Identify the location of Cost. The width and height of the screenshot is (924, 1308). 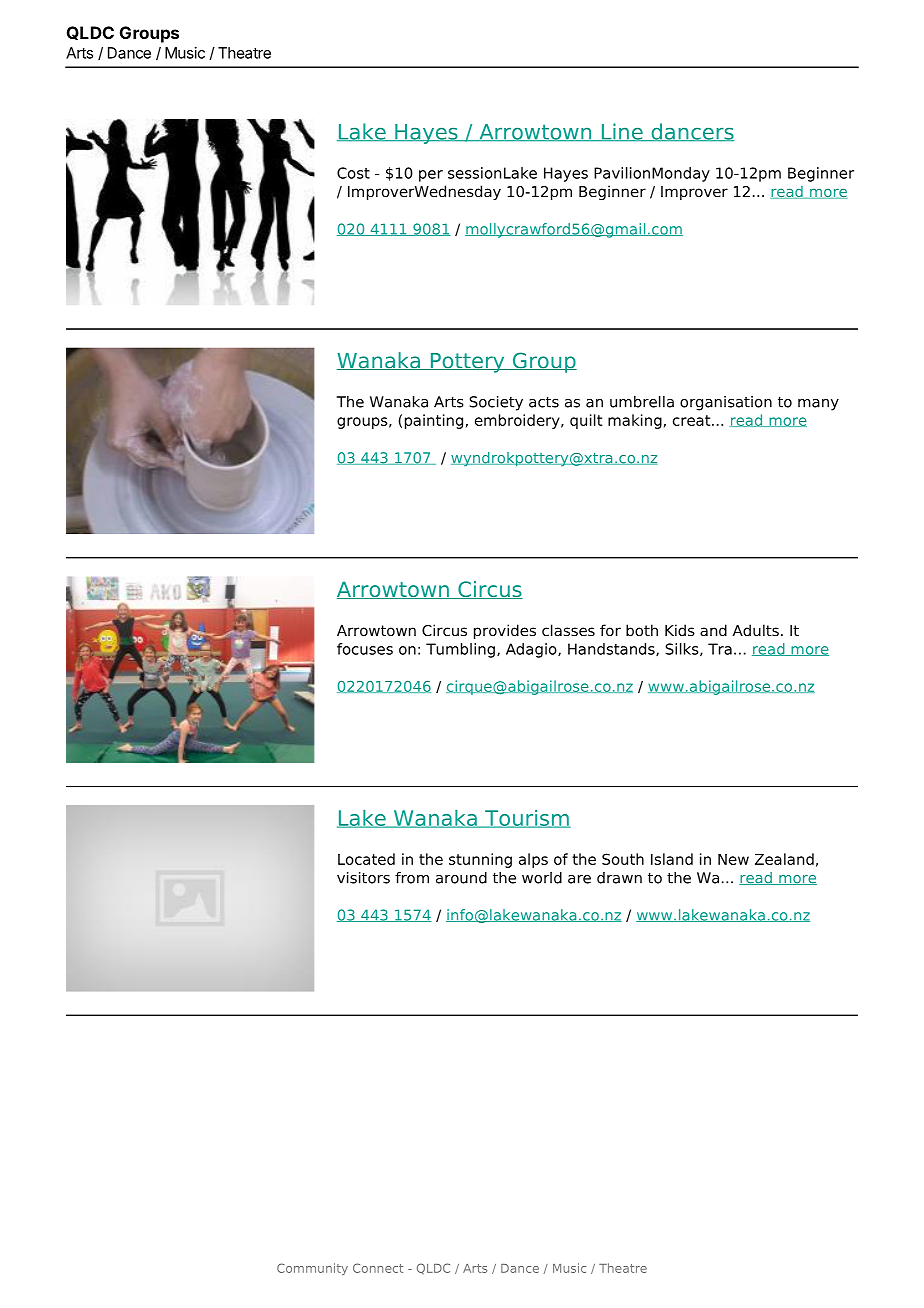
(353, 173).
